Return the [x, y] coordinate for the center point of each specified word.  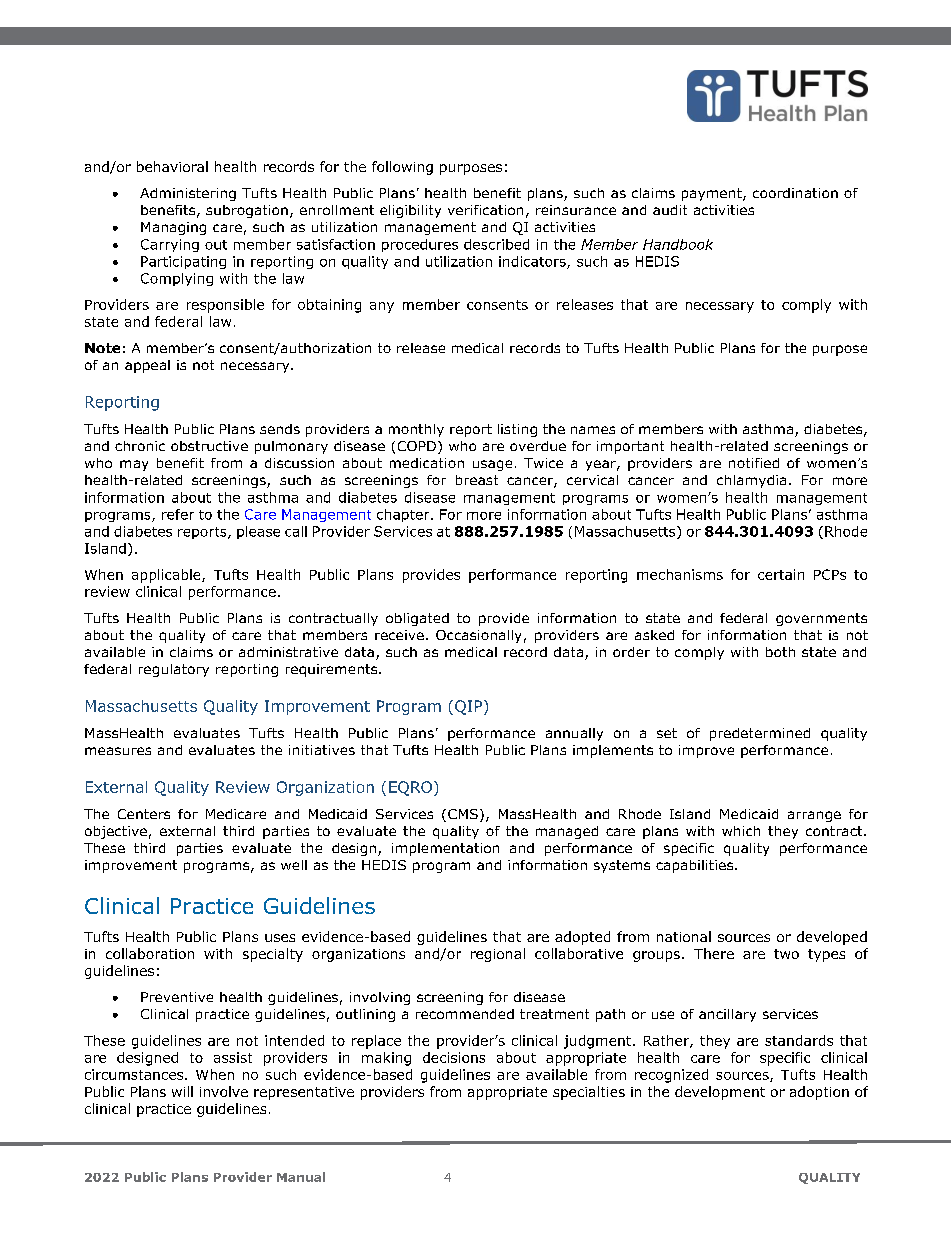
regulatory [174, 670]
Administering [188, 194]
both [780, 652]
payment [713, 194]
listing [517, 430]
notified [754, 463]
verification [485, 210]
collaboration [150, 953]
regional [498, 955]
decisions [454, 1057]
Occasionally [478, 636]
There [714, 953]
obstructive [209, 446]
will [182, 1091]
